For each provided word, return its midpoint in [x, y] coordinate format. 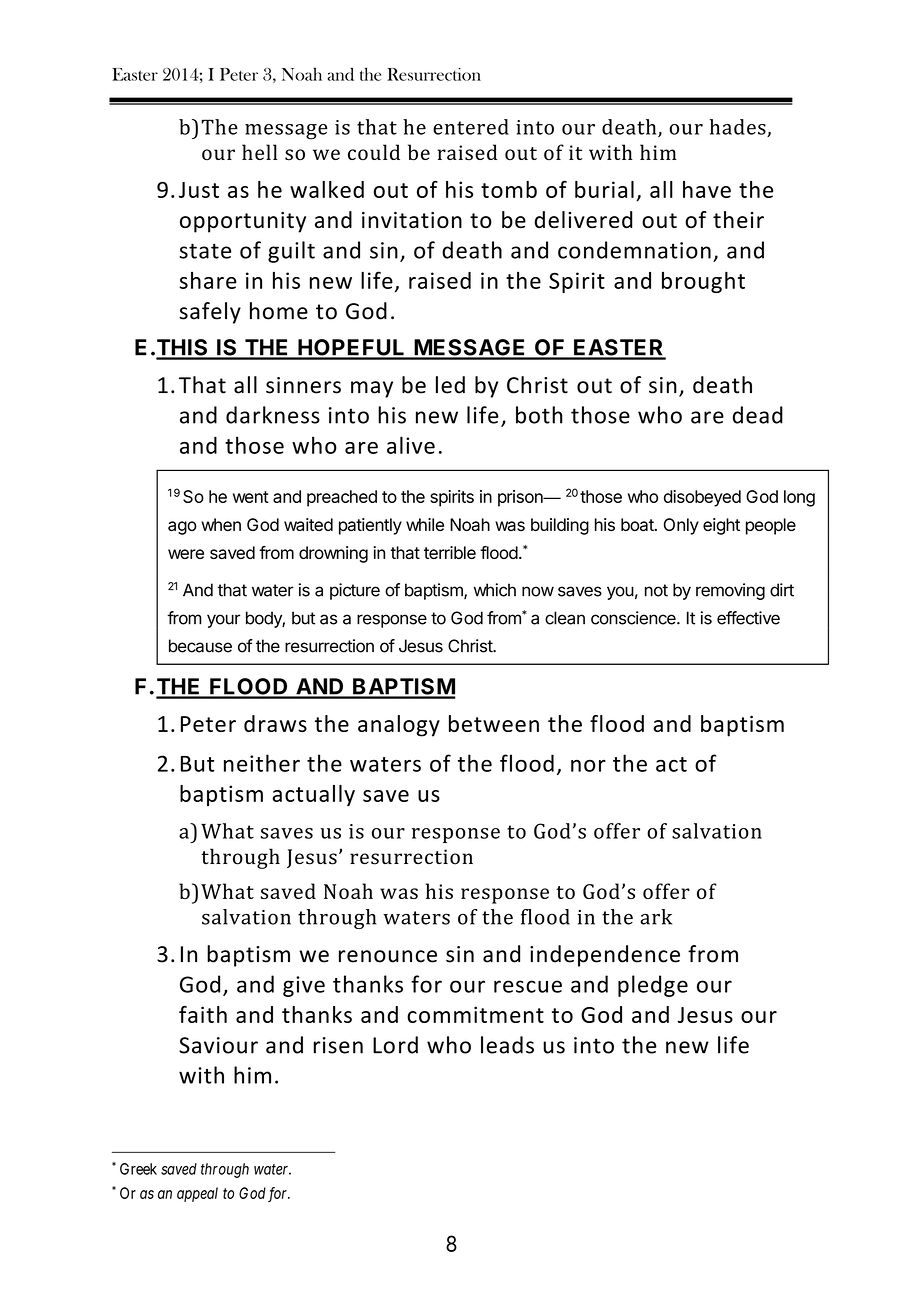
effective [748, 618]
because [200, 646]
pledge [653, 986]
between [494, 723]
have [707, 189]
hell [260, 152]
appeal [197, 1194]
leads [507, 1045]
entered [471, 127]
